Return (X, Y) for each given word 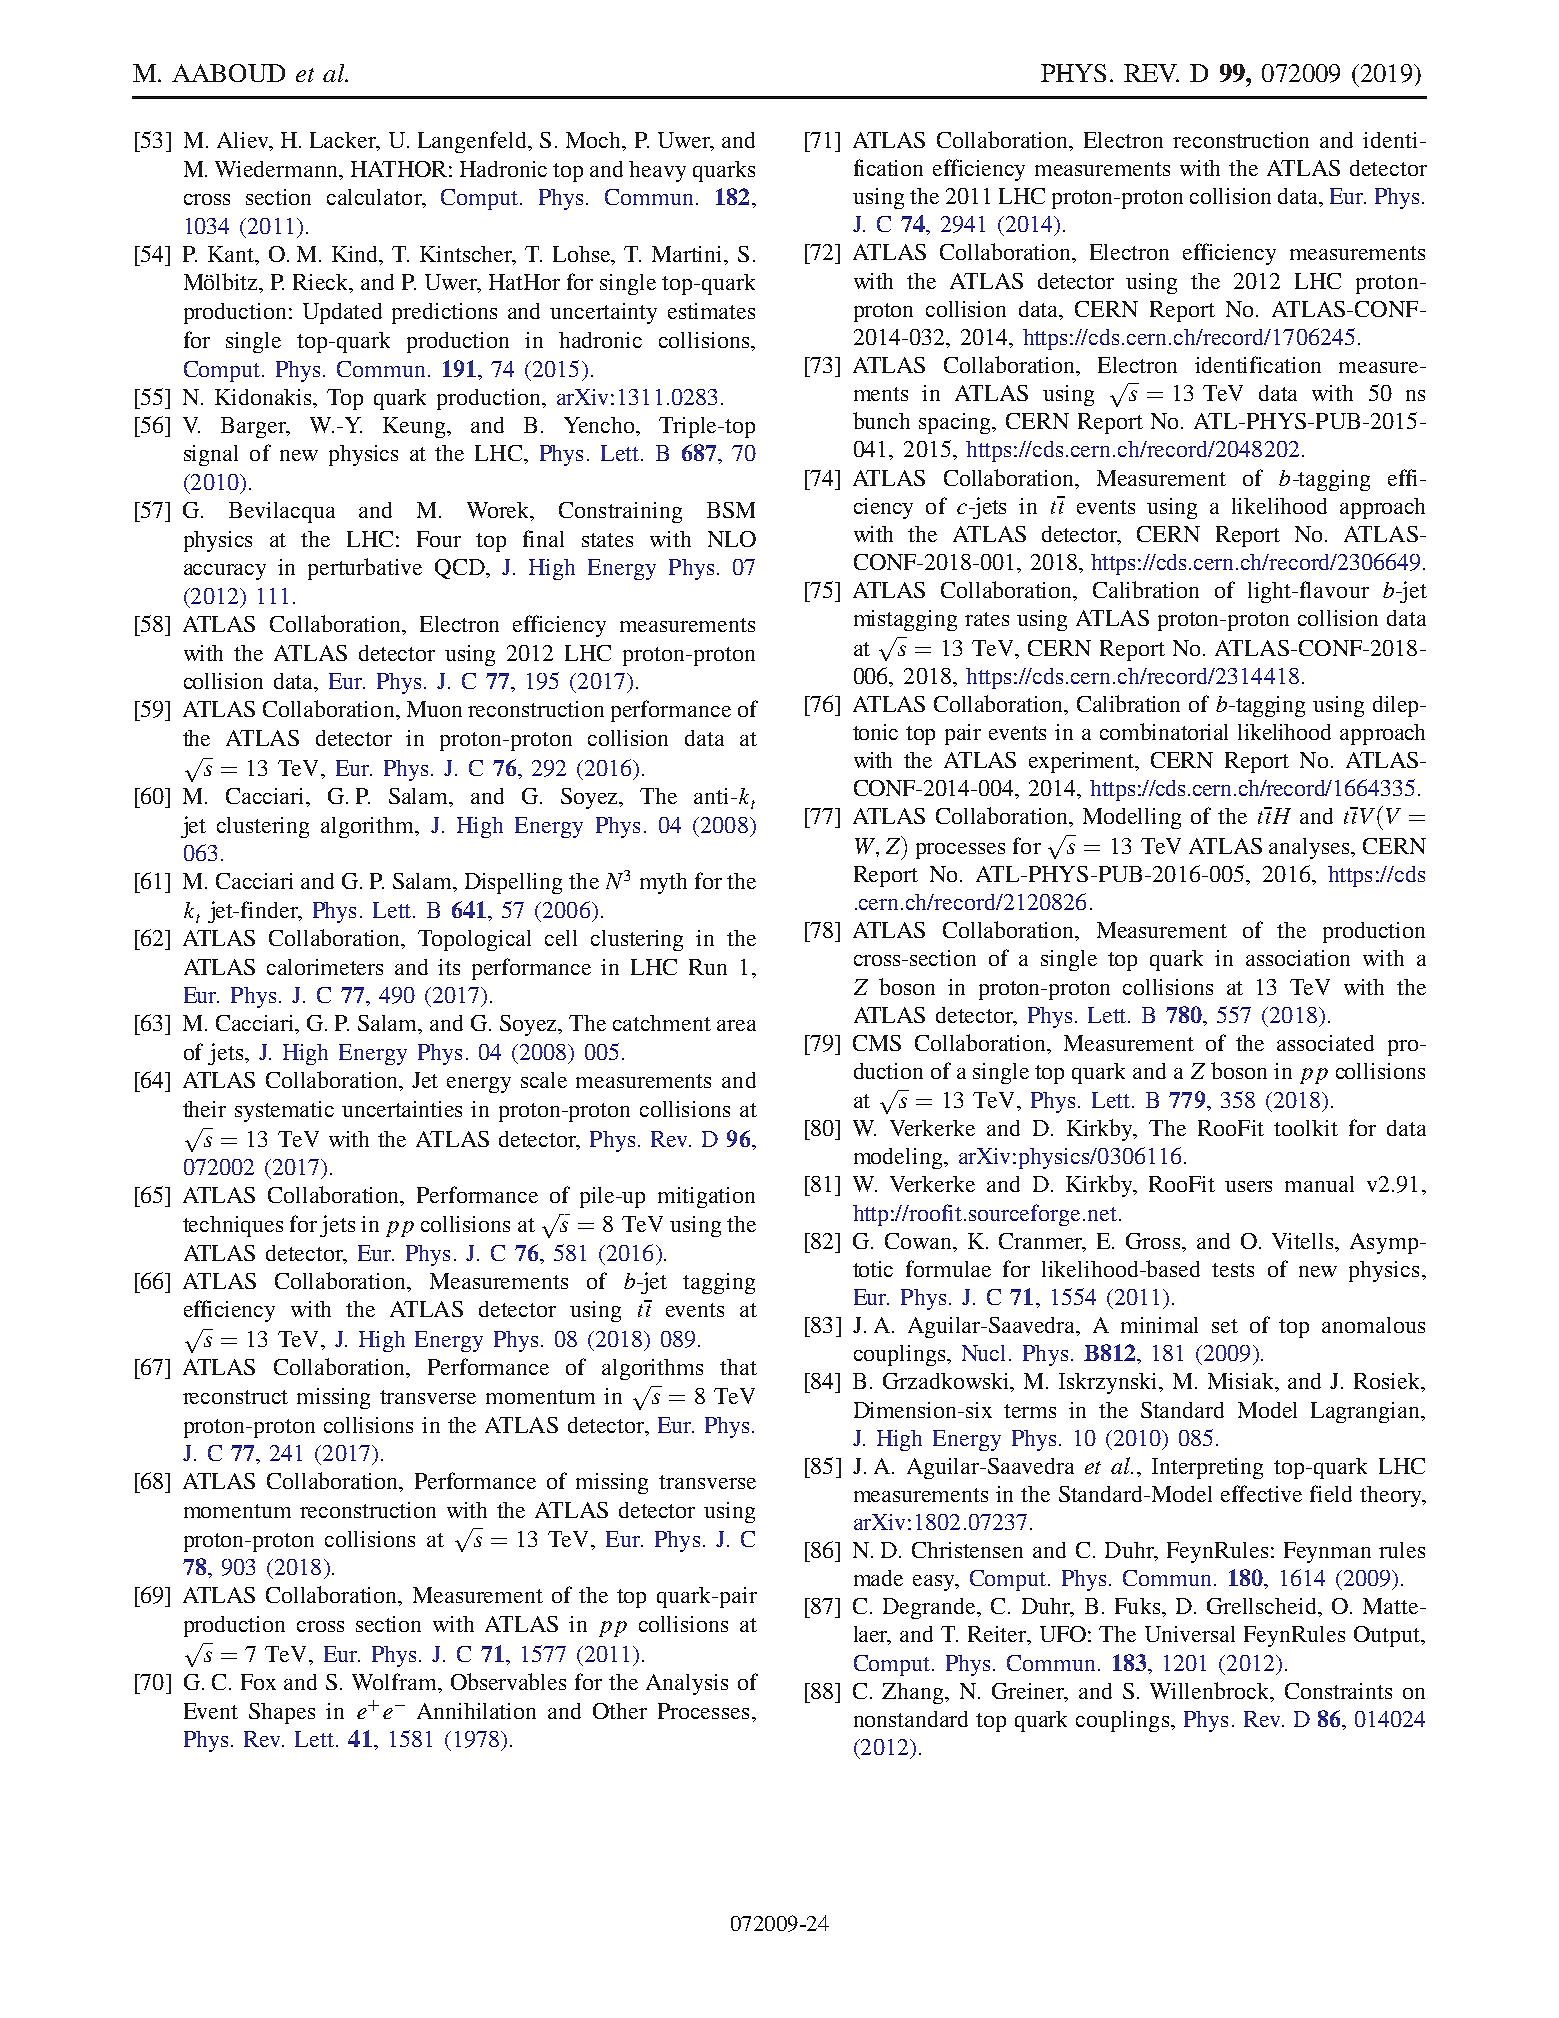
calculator (375, 198)
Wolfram (395, 1681)
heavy (657, 171)
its (449, 967)
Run (708, 967)
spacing (956, 423)
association (1298, 958)
